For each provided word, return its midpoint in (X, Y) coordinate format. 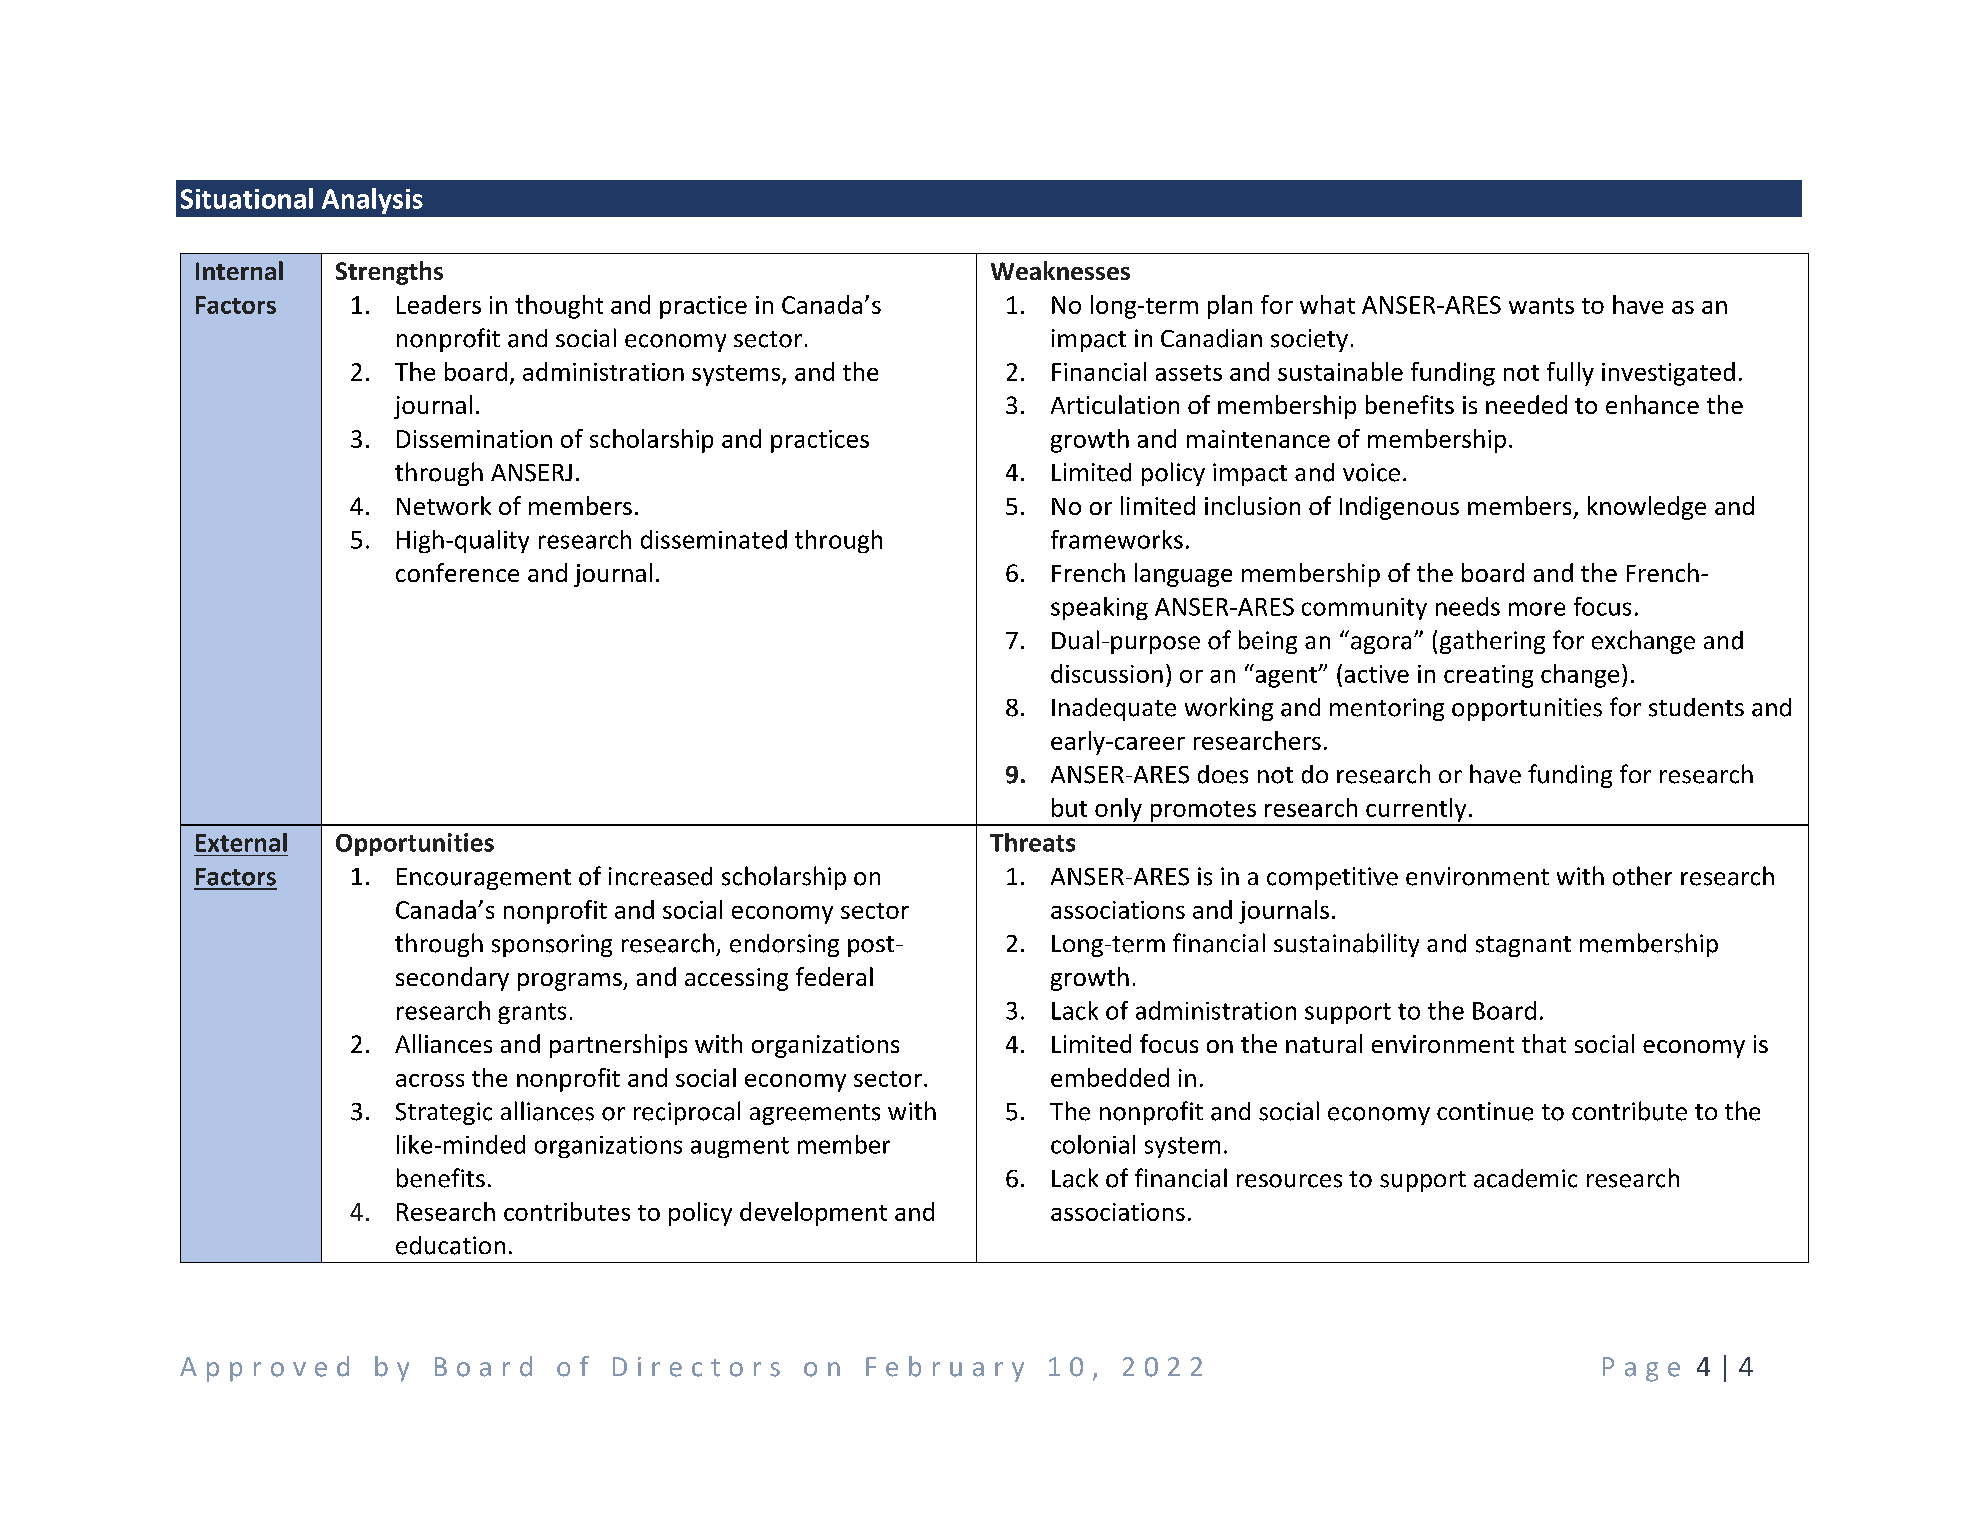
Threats (1032, 842)
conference (457, 572)
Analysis (372, 201)
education (450, 1245)
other (1642, 876)
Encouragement (484, 879)
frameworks (1117, 539)
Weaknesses (1060, 270)
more (1537, 609)
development (813, 1214)
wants (1541, 306)
